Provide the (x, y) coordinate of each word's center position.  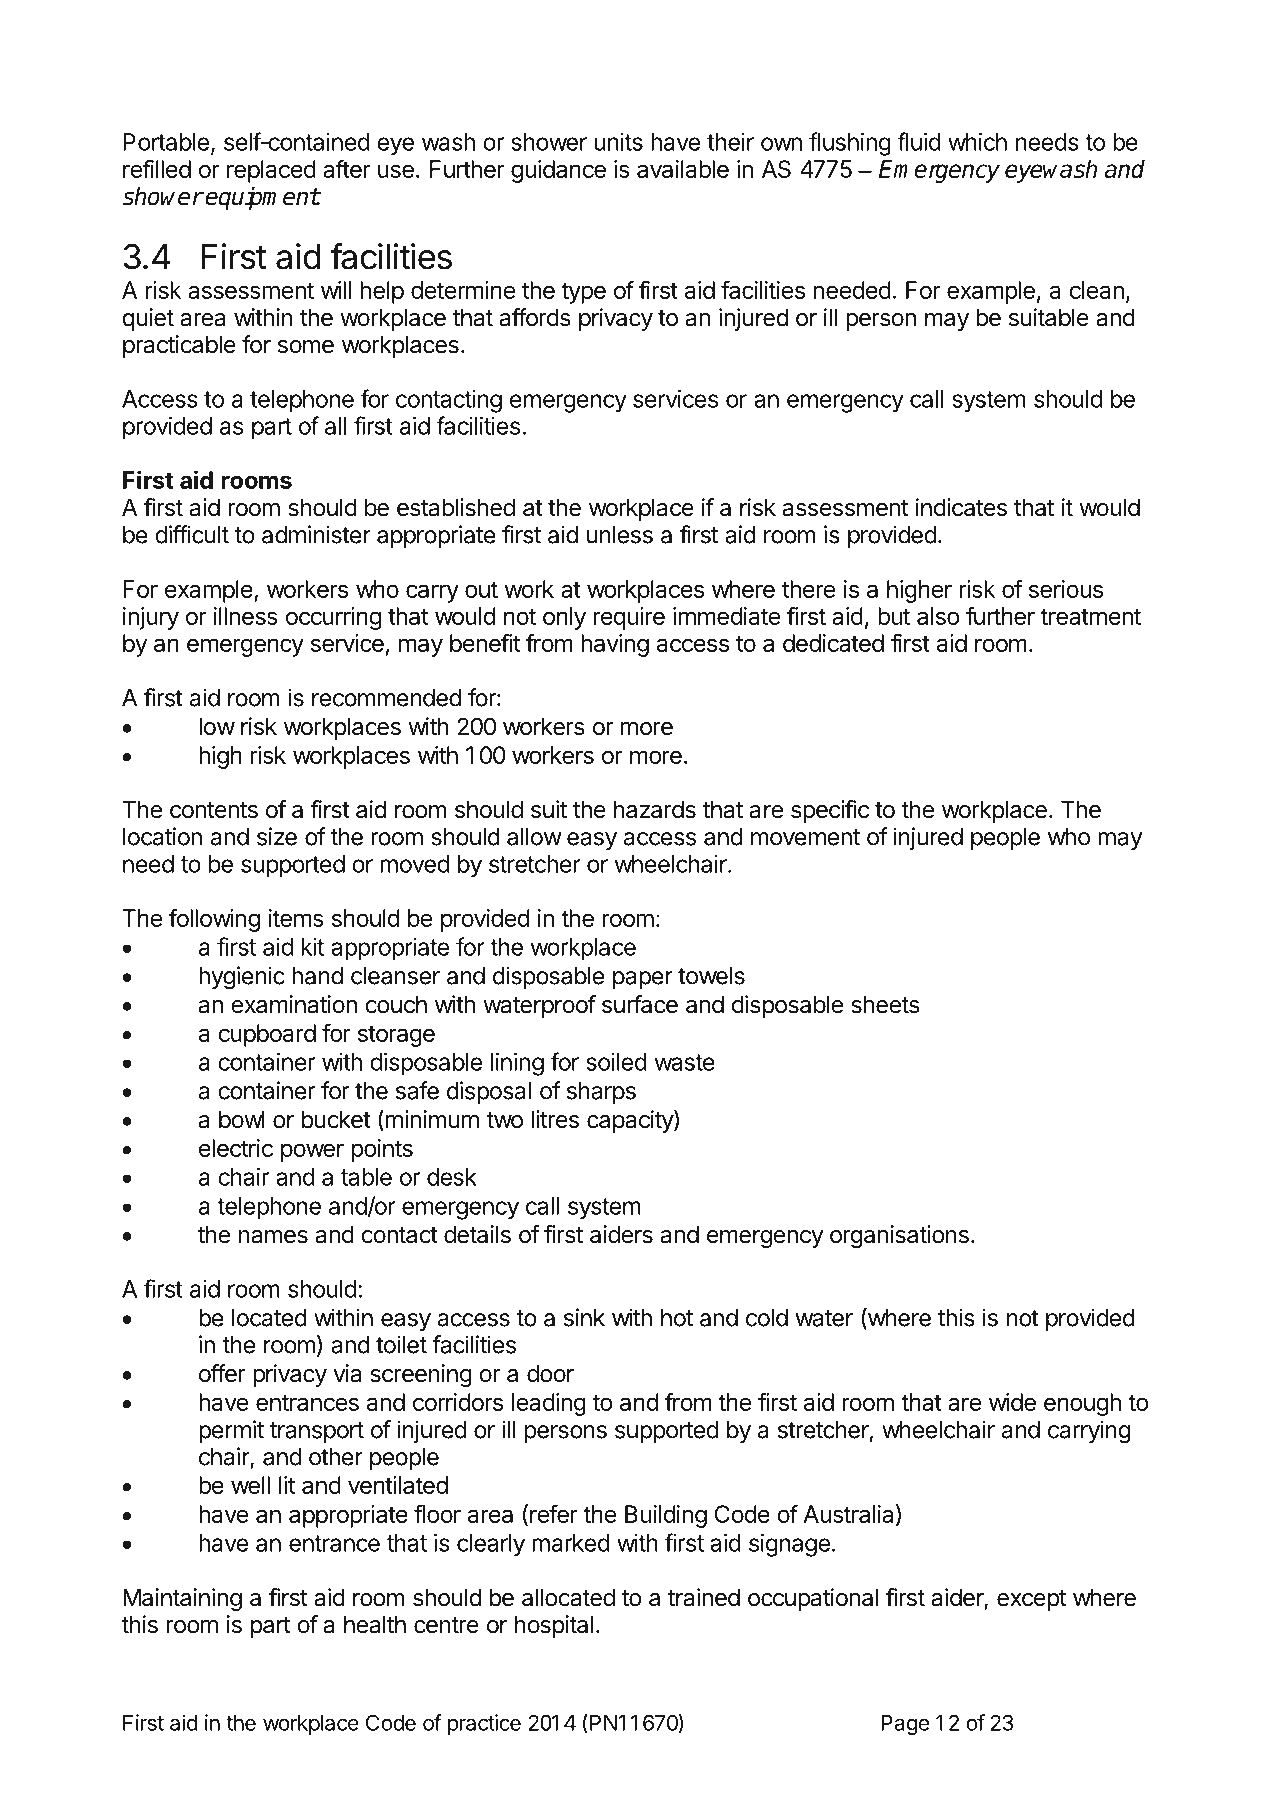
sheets (885, 1004)
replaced (271, 171)
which (977, 141)
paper (643, 980)
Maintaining (182, 1599)
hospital (554, 1626)
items (296, 918)
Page (905, 1725)
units (619, 142)
